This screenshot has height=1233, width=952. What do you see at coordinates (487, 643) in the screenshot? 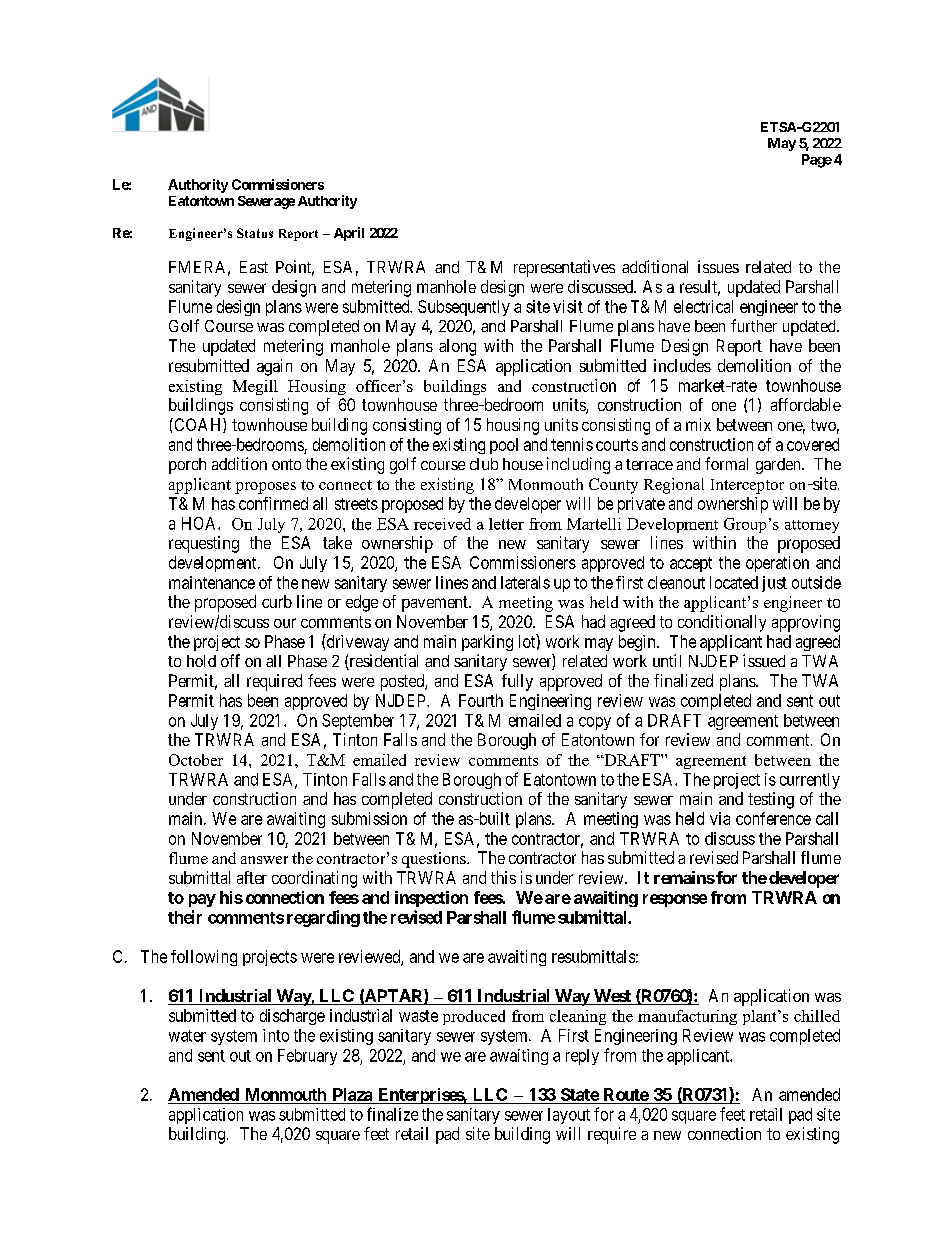
I see `parking` at bounding box center [487, 643].
